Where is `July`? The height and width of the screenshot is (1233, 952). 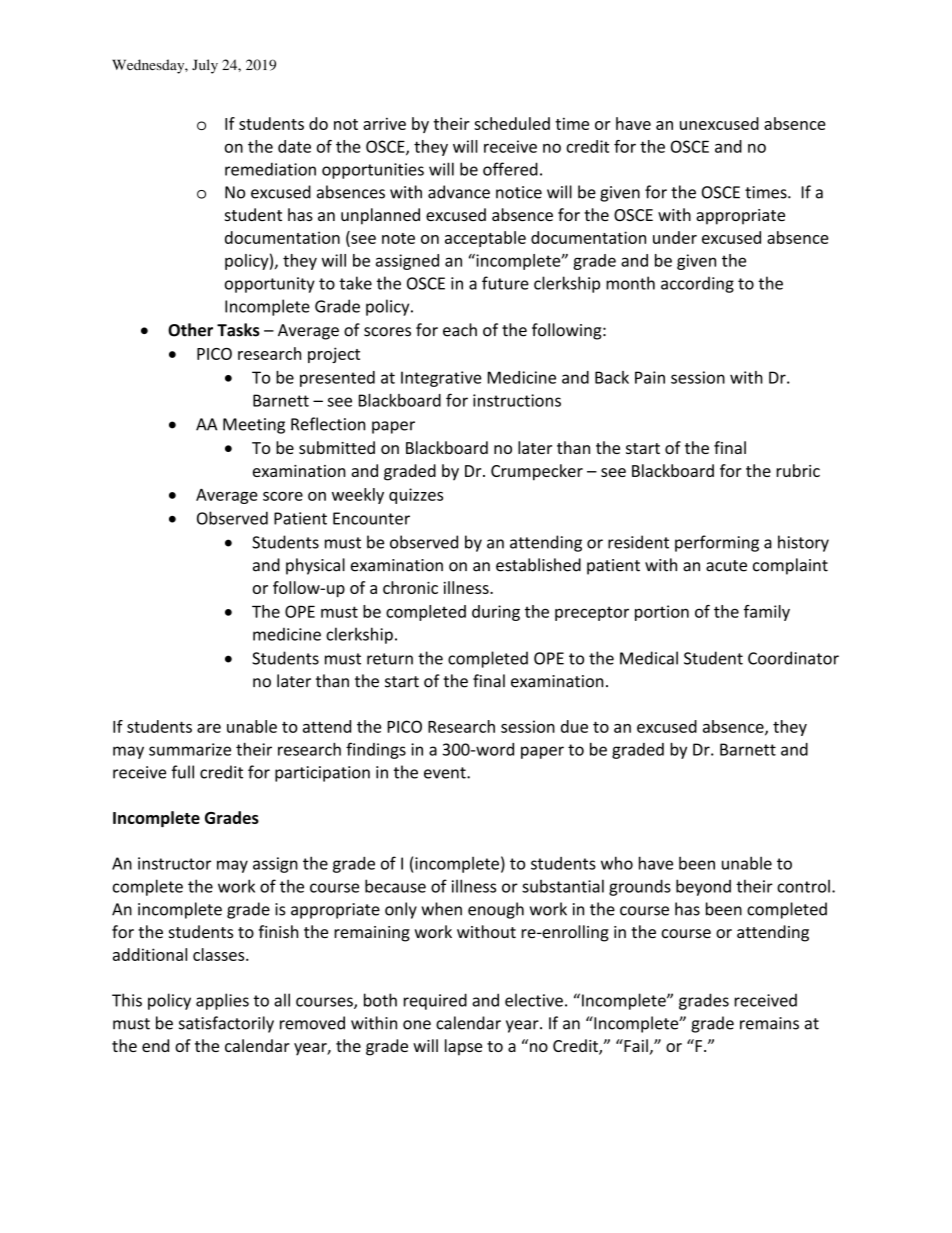
July is located at coordinates (205, 66).
